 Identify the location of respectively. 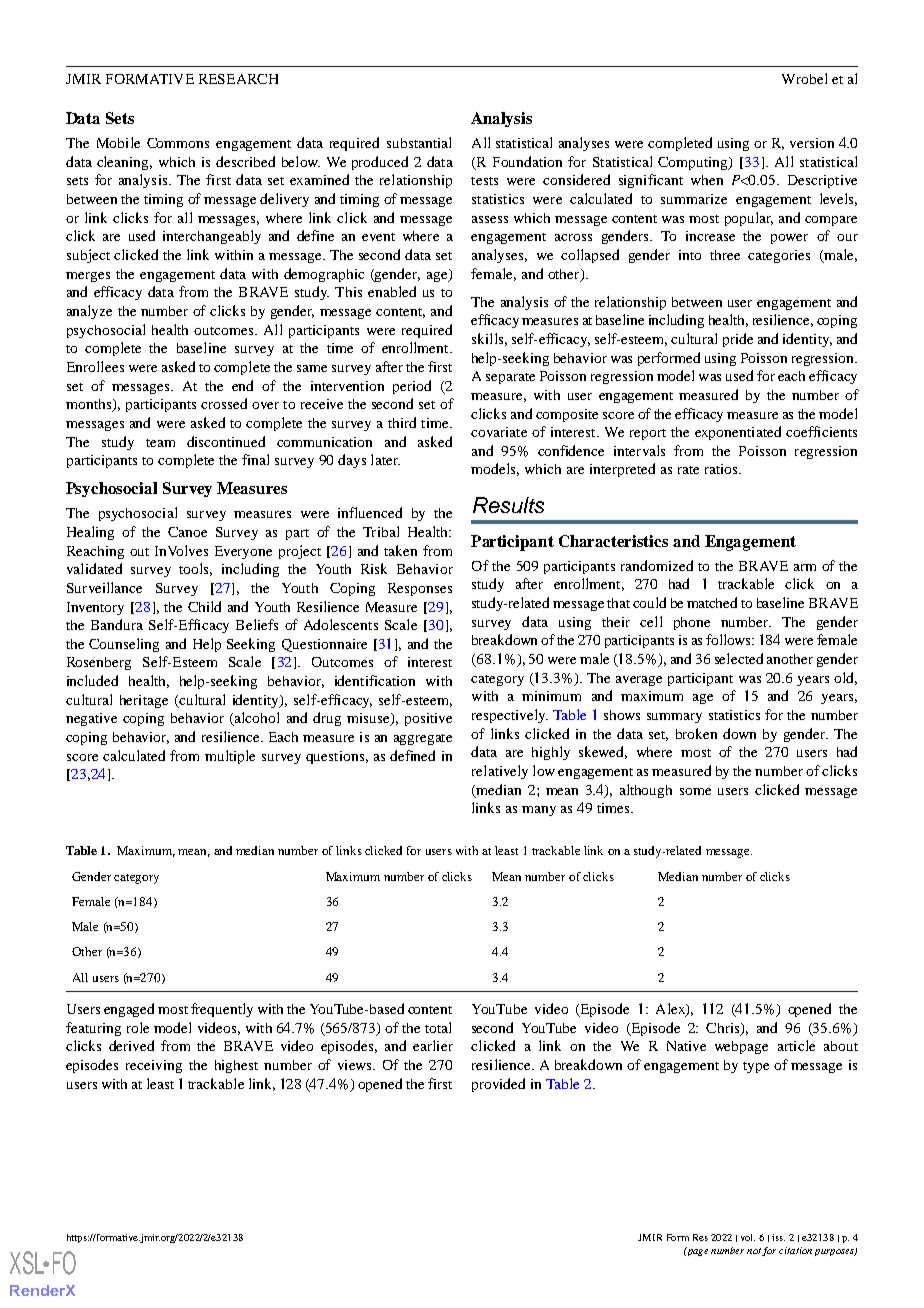
(510, 716).
